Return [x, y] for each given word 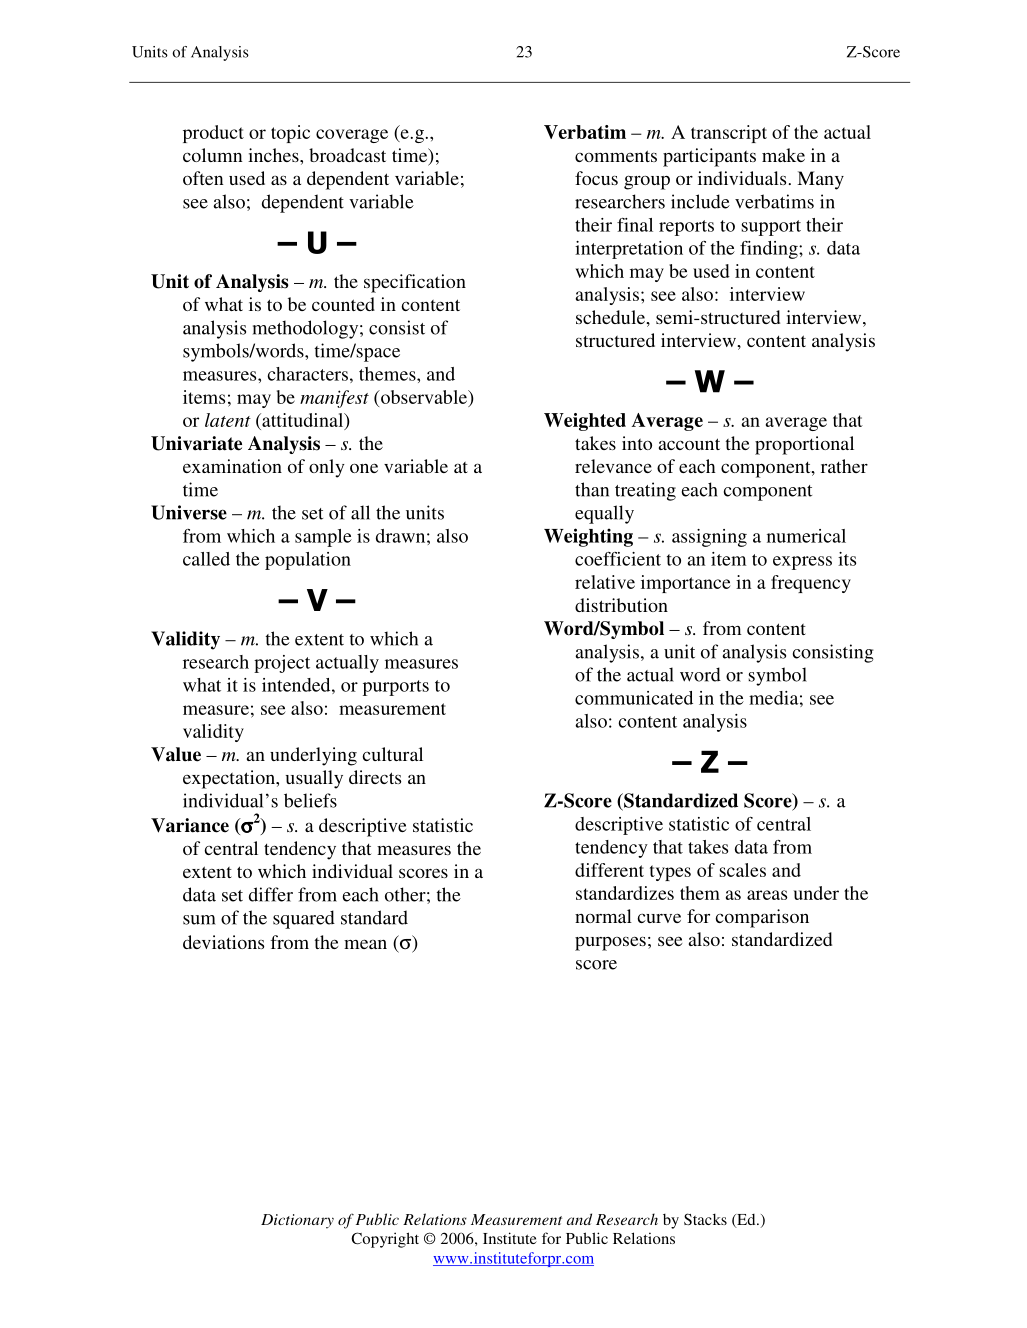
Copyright [385, 1240]
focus [596, 178]
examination [232, 466]
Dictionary [297, 1221]
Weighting [588, 537]
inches [274, 155]
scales [742, 870]
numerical [806, 536]
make [783, 155]
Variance [190, 825]
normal [603, 916]
